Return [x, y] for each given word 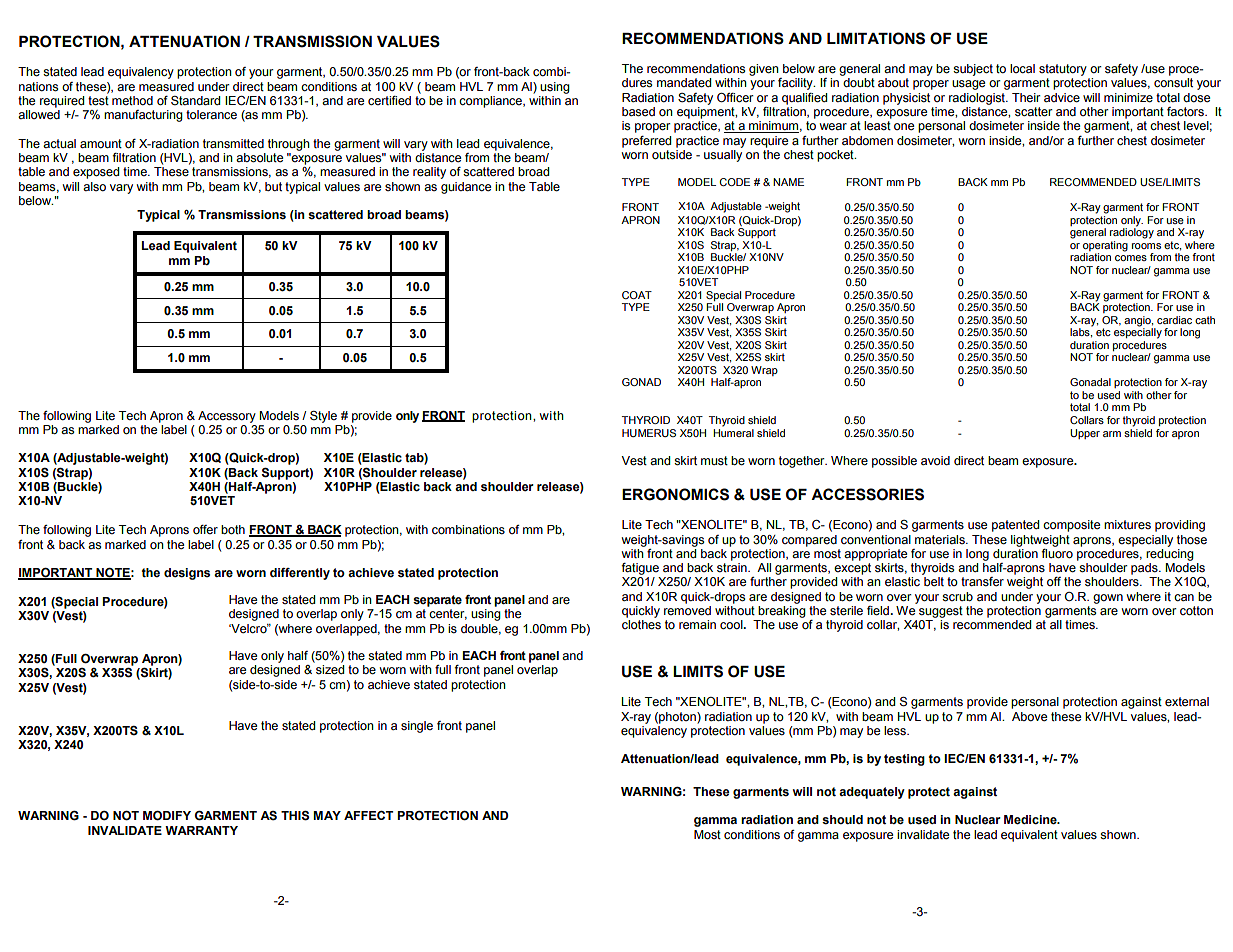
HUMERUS [649, 433]
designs [187, 574]
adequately [872, 793]
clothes [641, 625]
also [94, 186]
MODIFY [167, 816]
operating [1105, 246]
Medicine [1031, 820]
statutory [1063, 70]
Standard [195, 101]
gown [1108, 599]
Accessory [227, 417]
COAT [637, 295]
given [764, 70]
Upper [1085, 434]
